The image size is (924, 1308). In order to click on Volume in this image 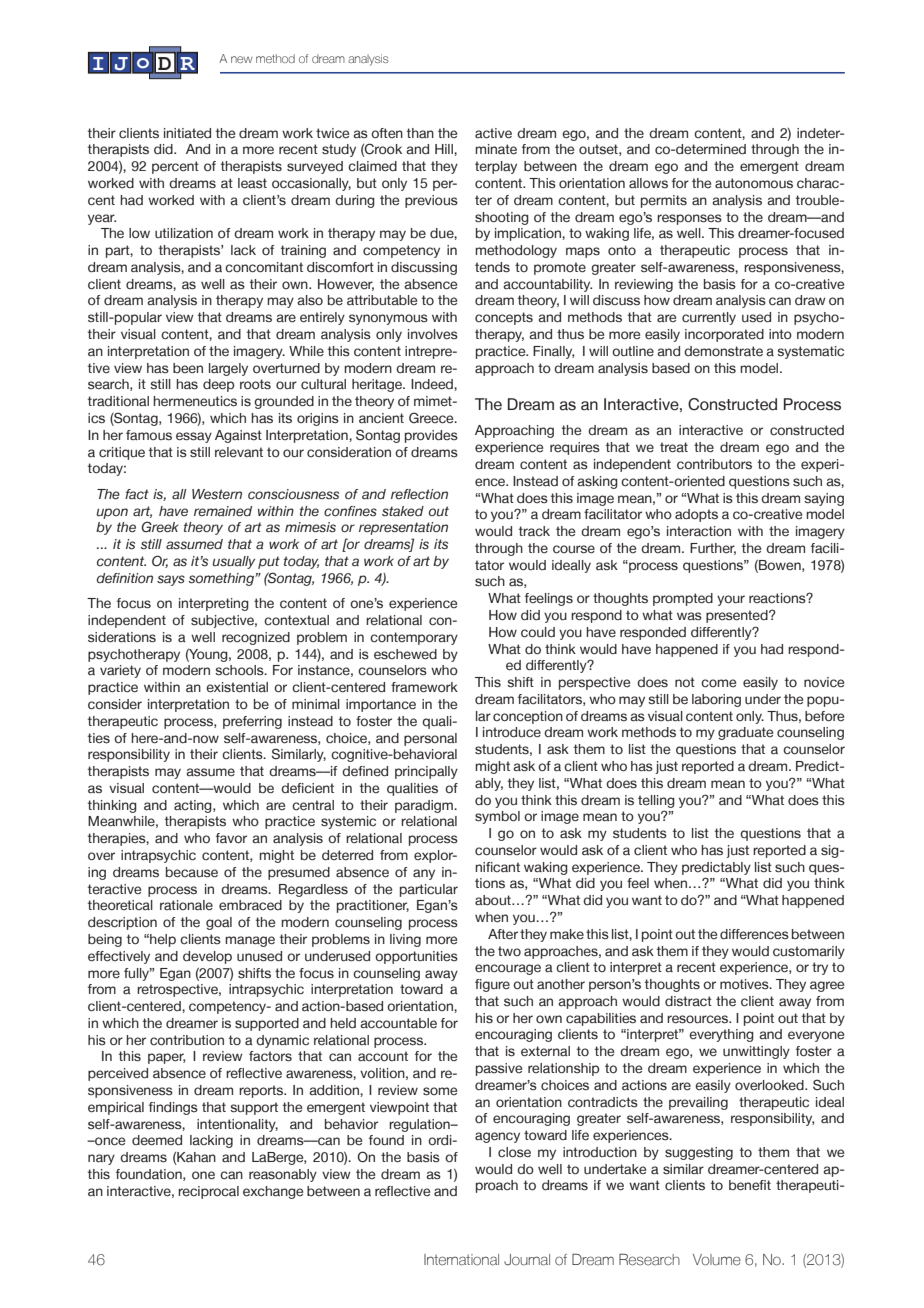, I will do `click(717, 1260)`.
